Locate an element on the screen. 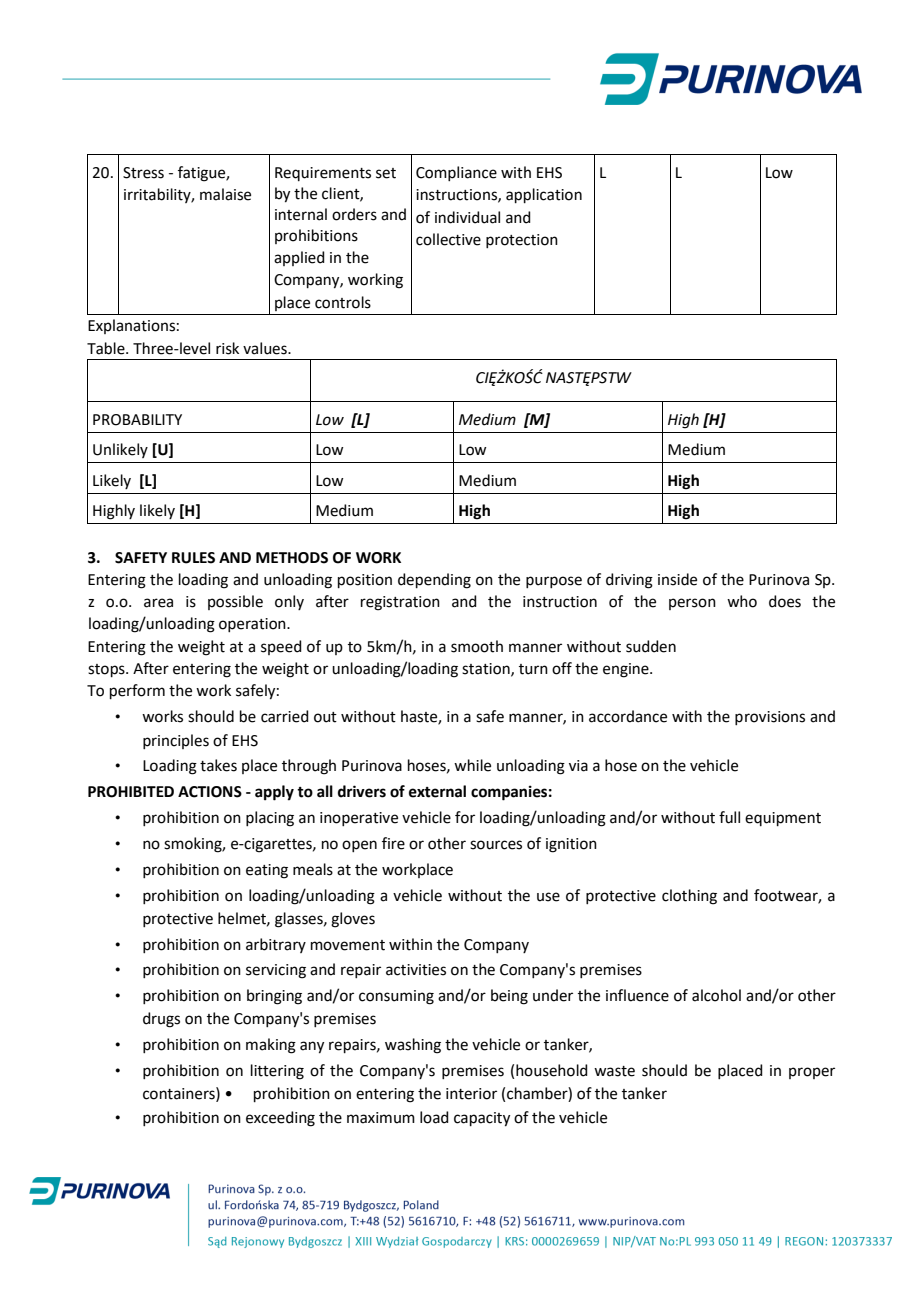 The image size is (924, 1308). smooth is located at coordinates (477, 646).
